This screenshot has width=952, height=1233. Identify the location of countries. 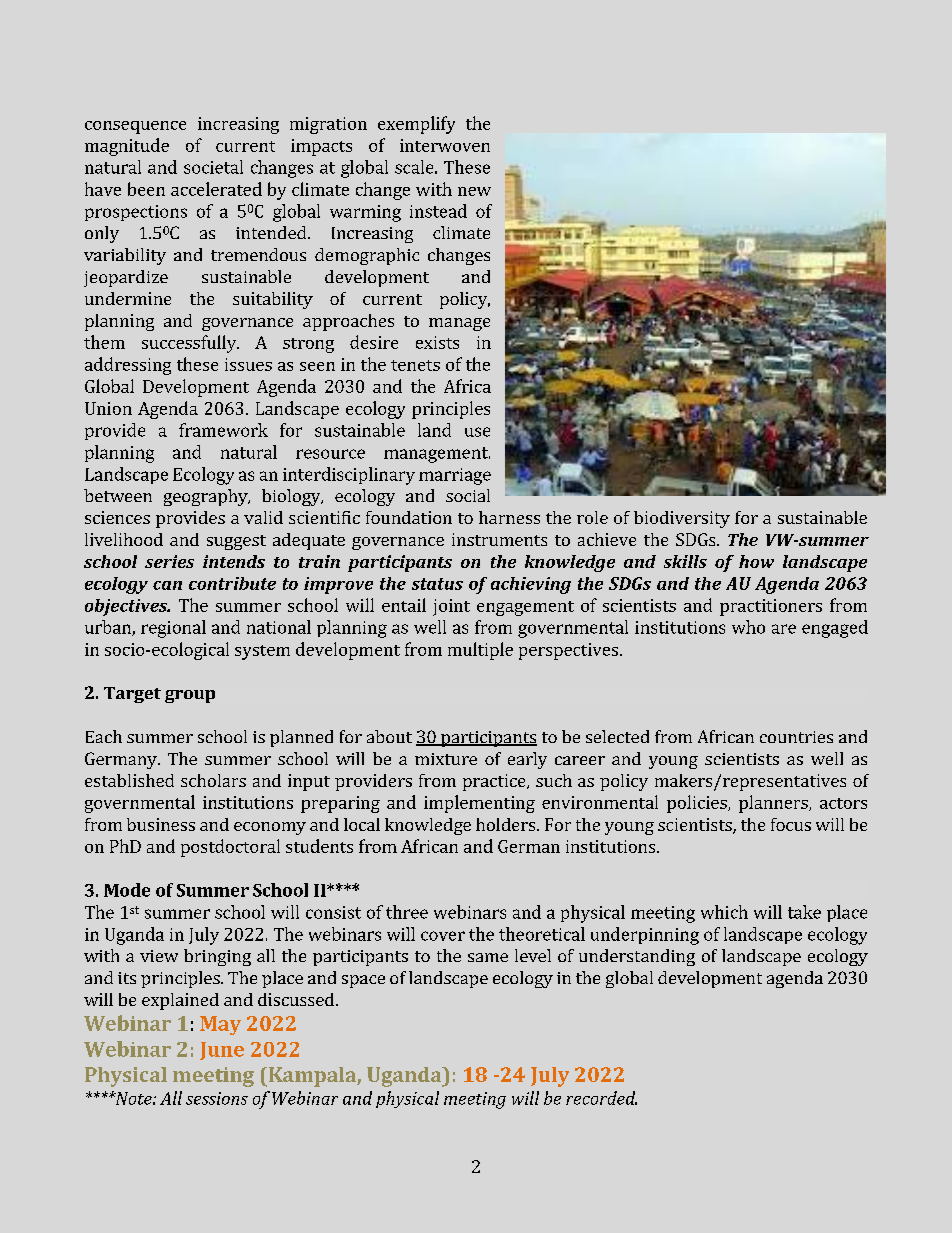
(796, 737).
